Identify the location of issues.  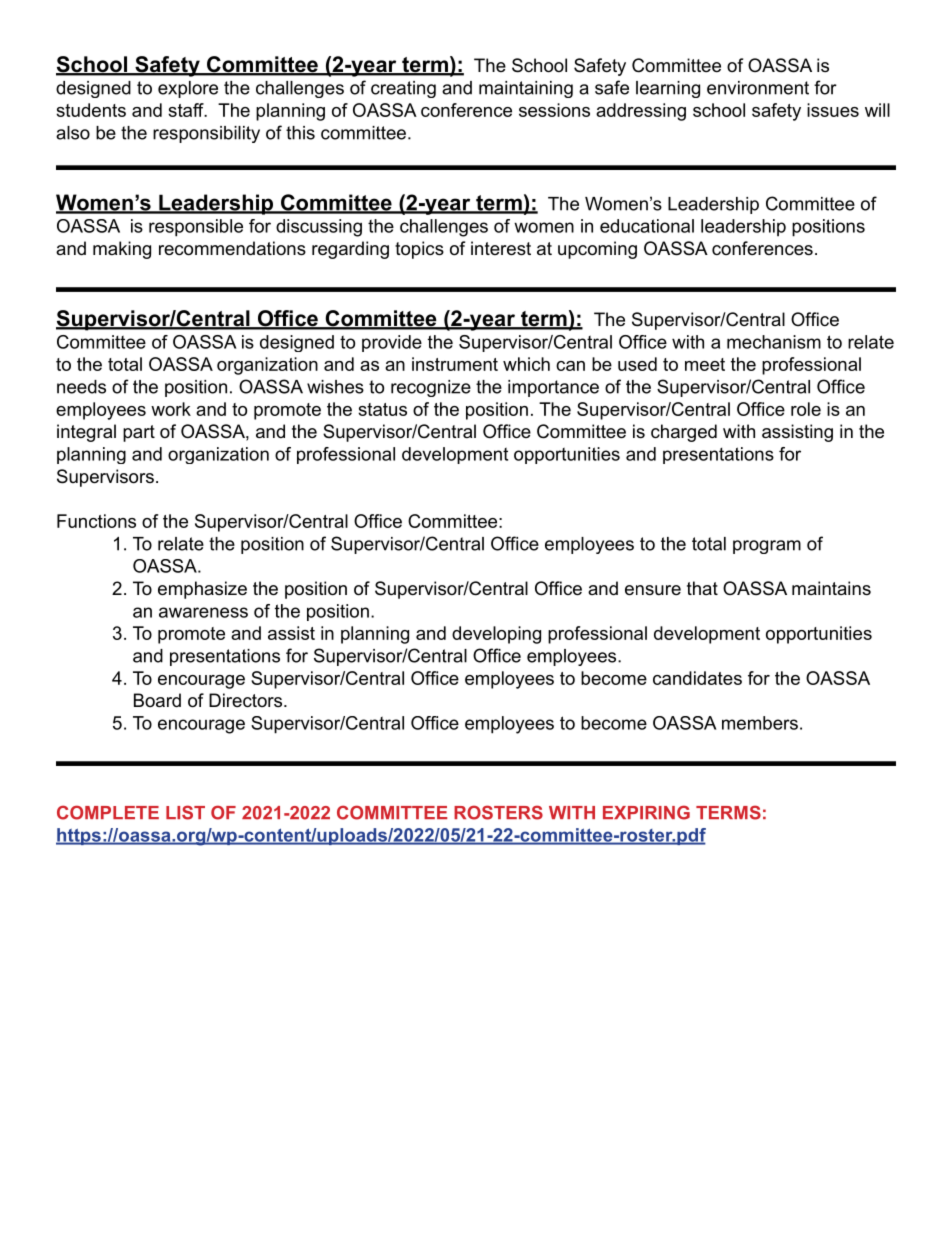
(833, 110).
